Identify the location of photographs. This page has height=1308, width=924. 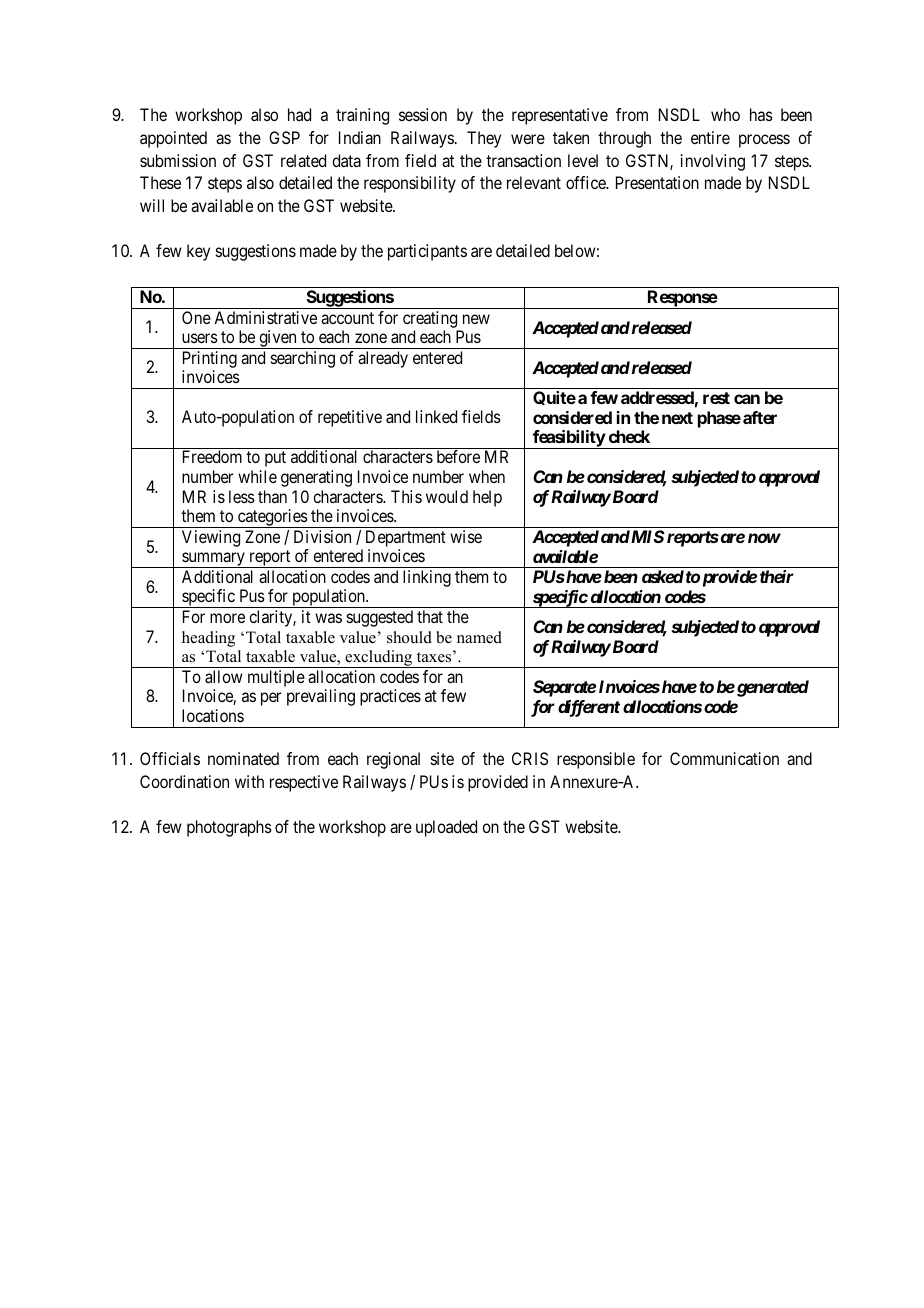
(229, 828).
